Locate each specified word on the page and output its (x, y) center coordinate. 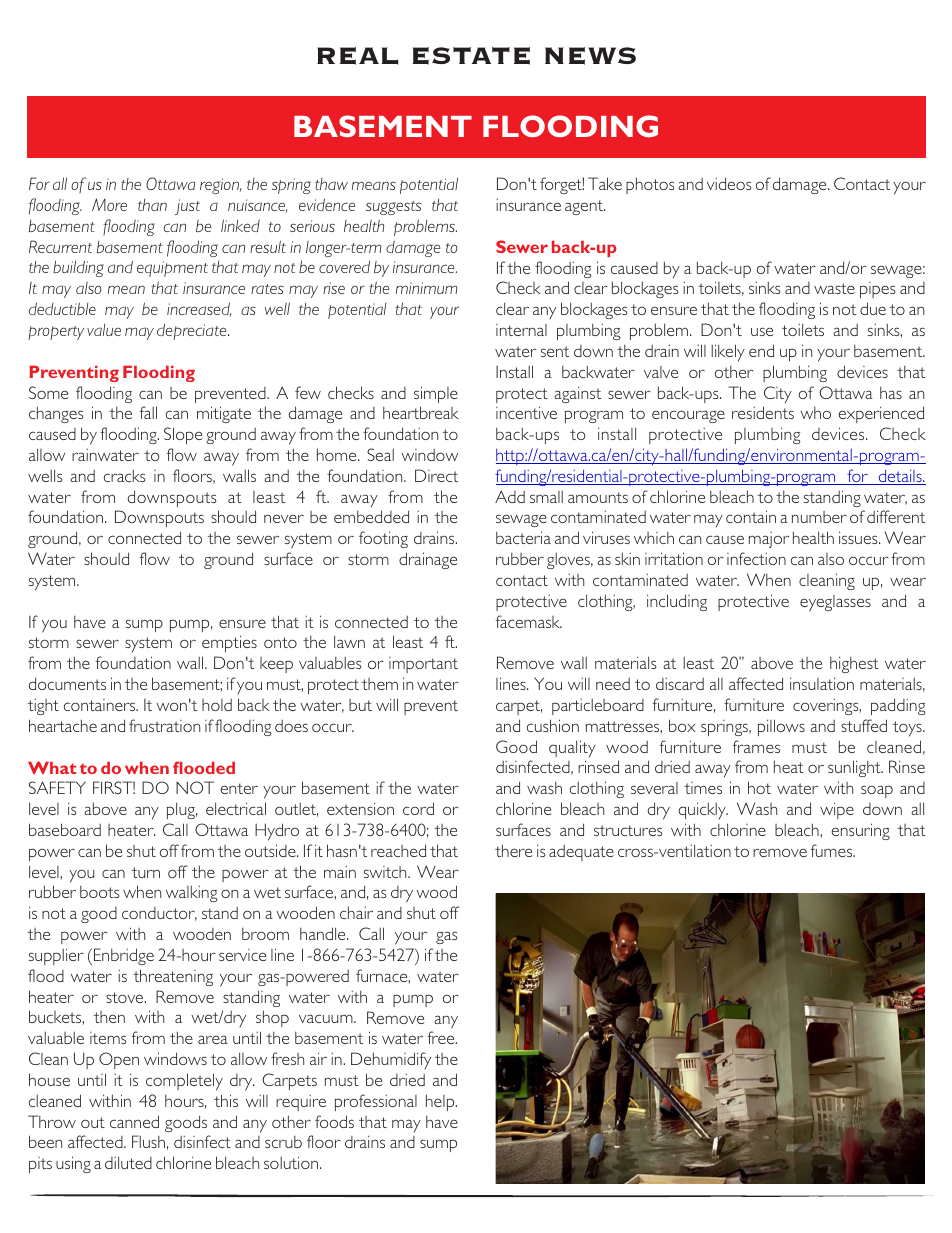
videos (729, 183)
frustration (164, 725)
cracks (124, 475)
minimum (427, 288)
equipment (172, 269)
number (819, 517)
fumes (833, 850)
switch (386, 872)
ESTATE (471, 56)
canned (134, 1121)
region (220, 186)
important (423, 665)
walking (192, 893)
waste (834, 288)
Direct (436, 475)
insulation (822, 683)
